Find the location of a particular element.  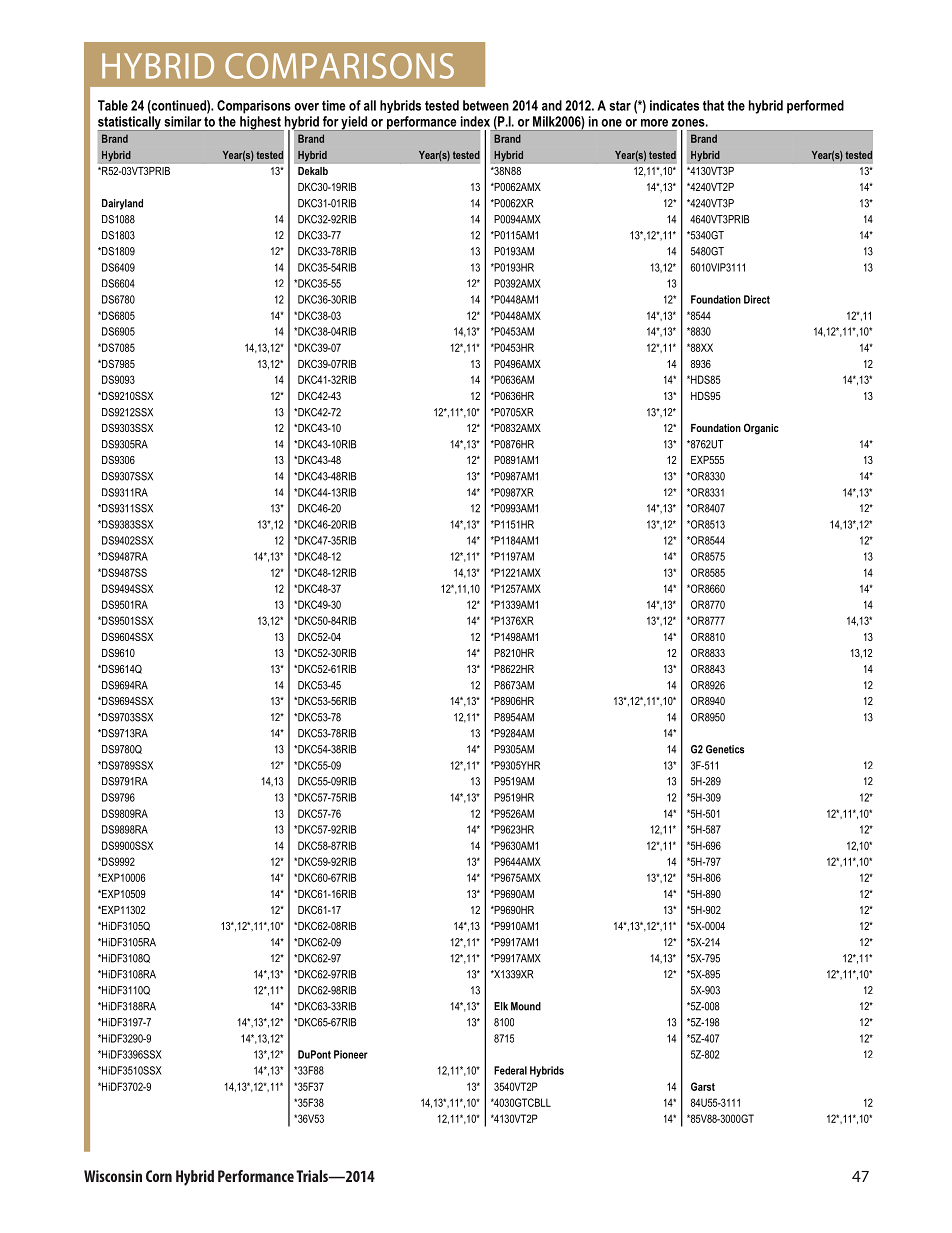

Mound is located at coordinates (526, 1006).
